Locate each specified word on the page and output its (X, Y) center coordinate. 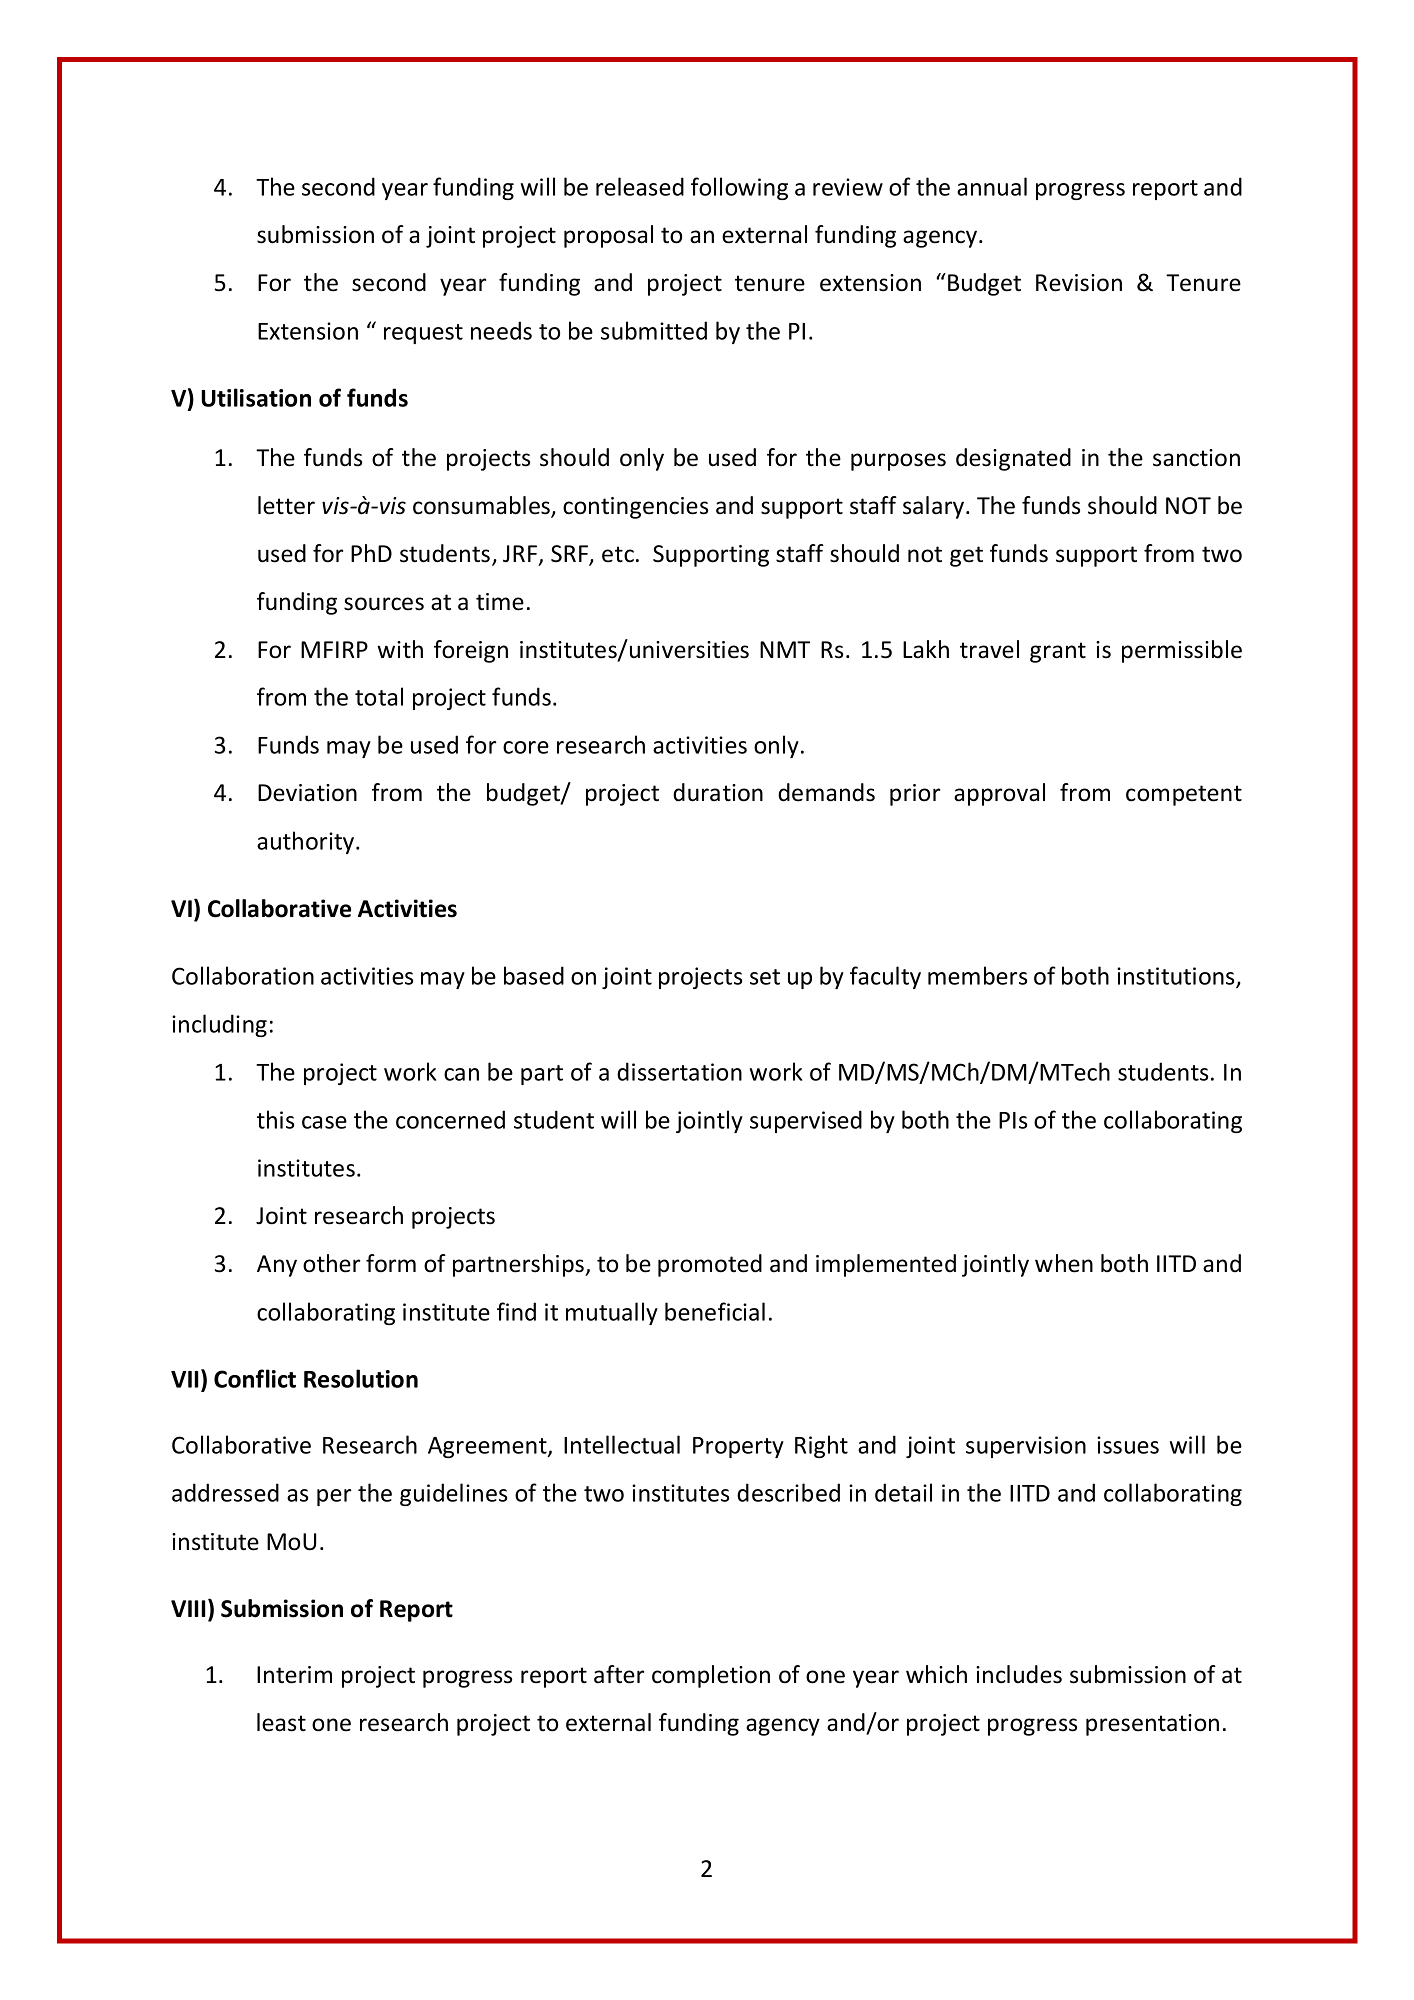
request (423, 334)
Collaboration (243, 975)
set (765, 977)
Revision (1079, 283)
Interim (294, 1675)
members (977, 975)
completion (711, 1676)
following (739, 188)
